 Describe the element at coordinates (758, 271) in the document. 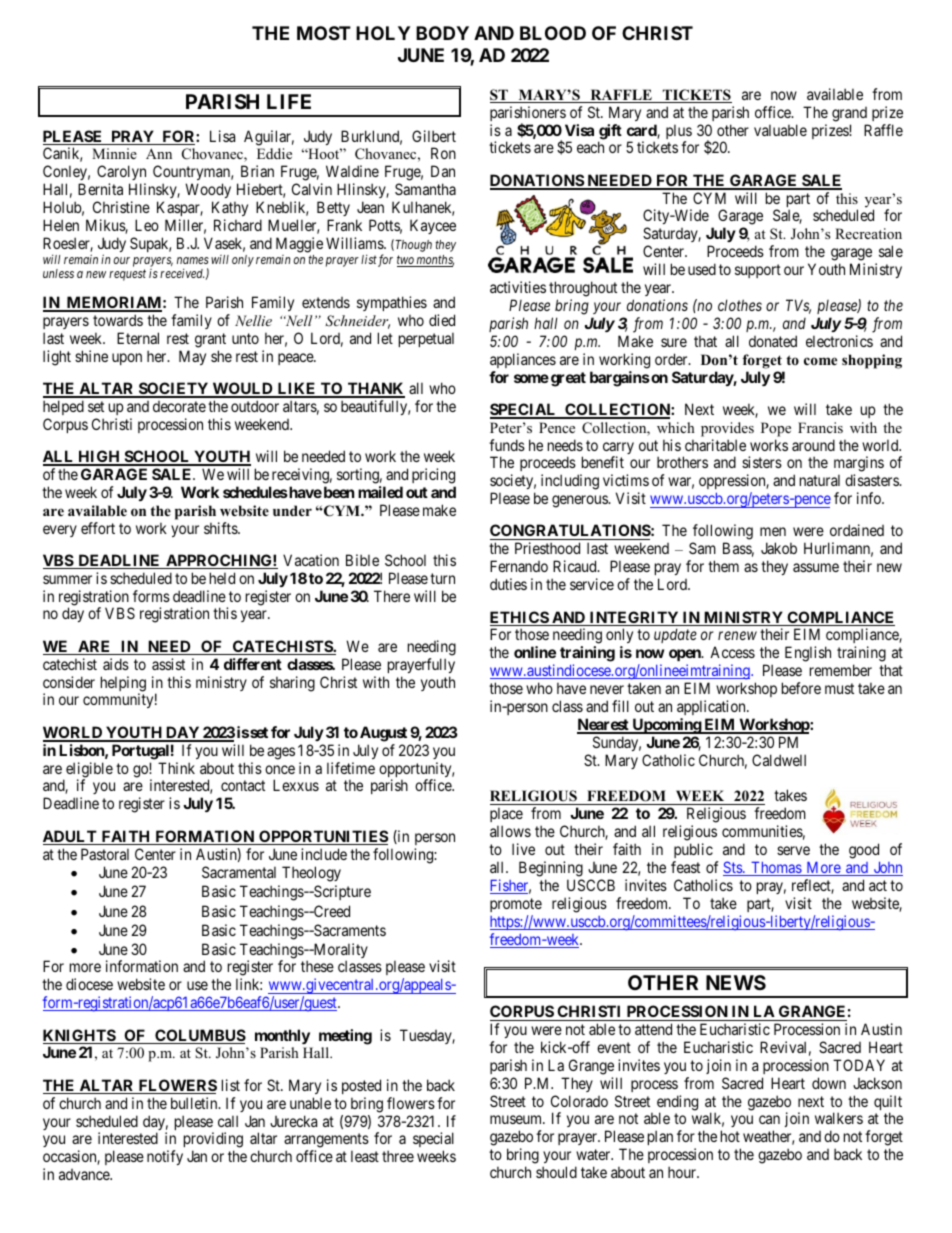

I see `support` at that location.
